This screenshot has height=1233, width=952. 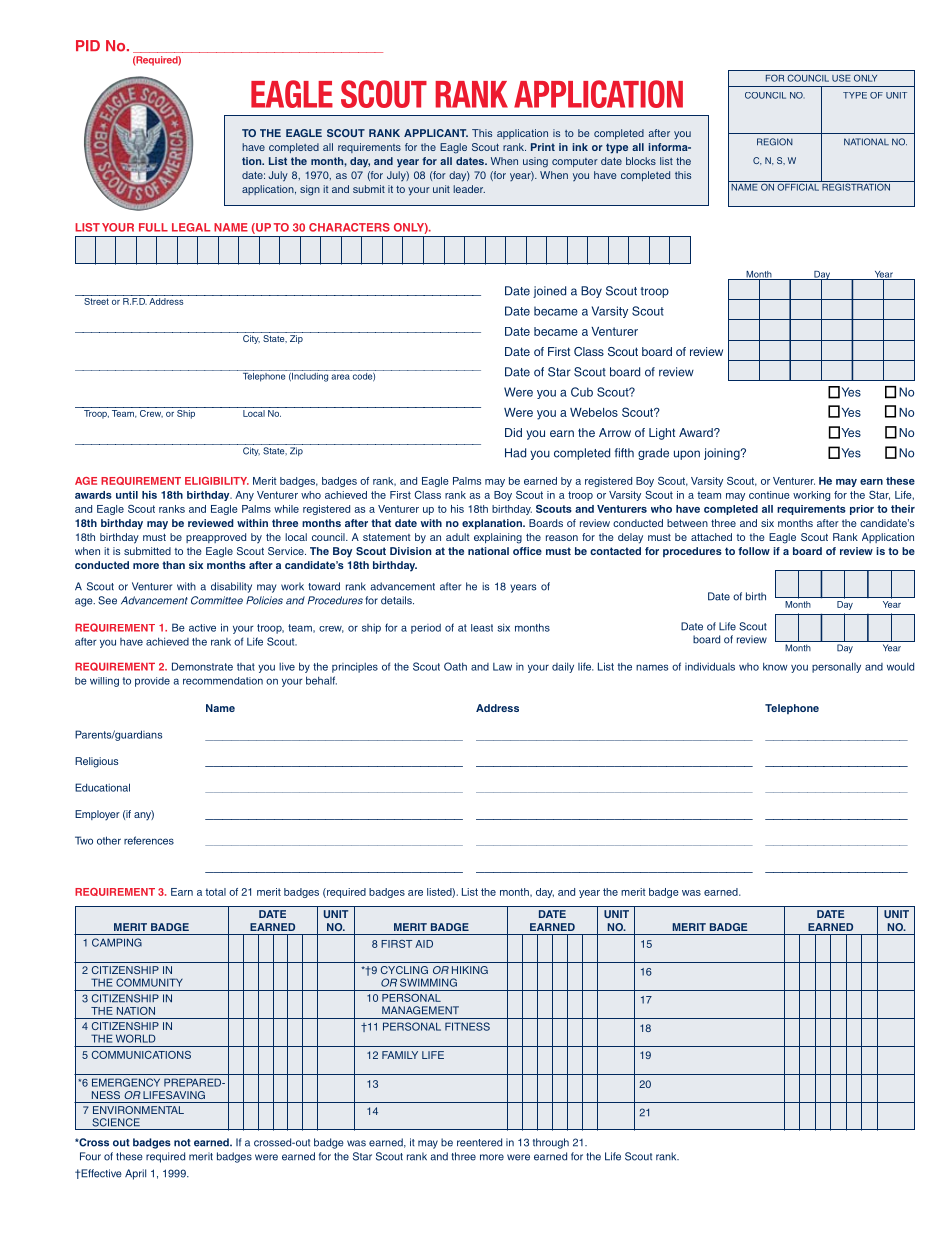 I want to click on APPLICANT, so click(x=436, y=133).
